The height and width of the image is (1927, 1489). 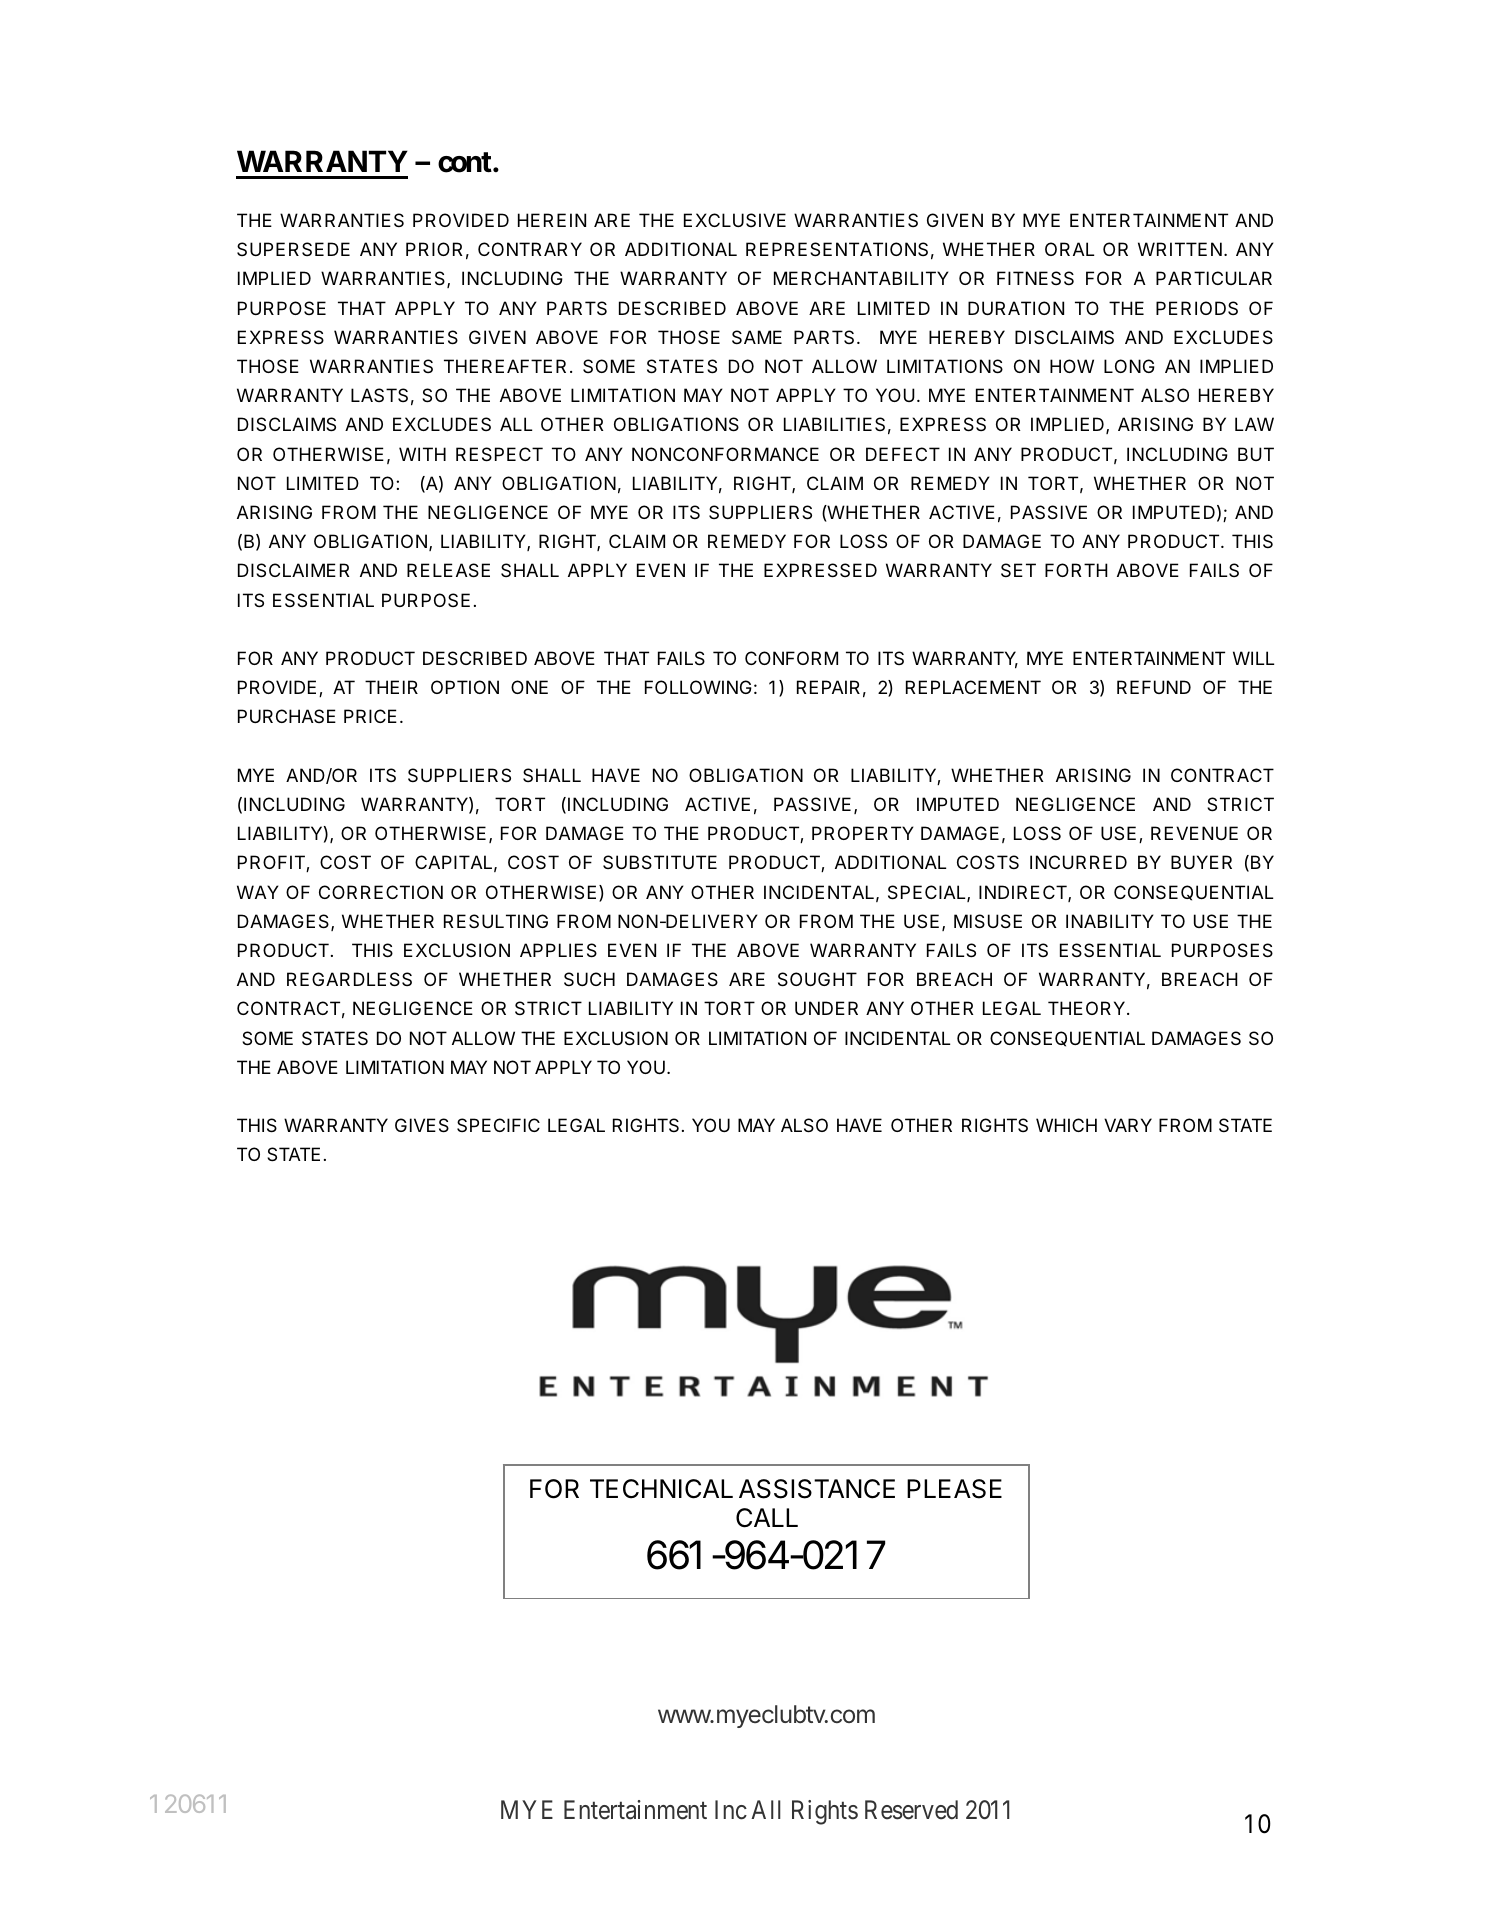 What do you see at coordinates (370, 716) in the image?
I see `PRICE` at bounding box center [370, 716].
